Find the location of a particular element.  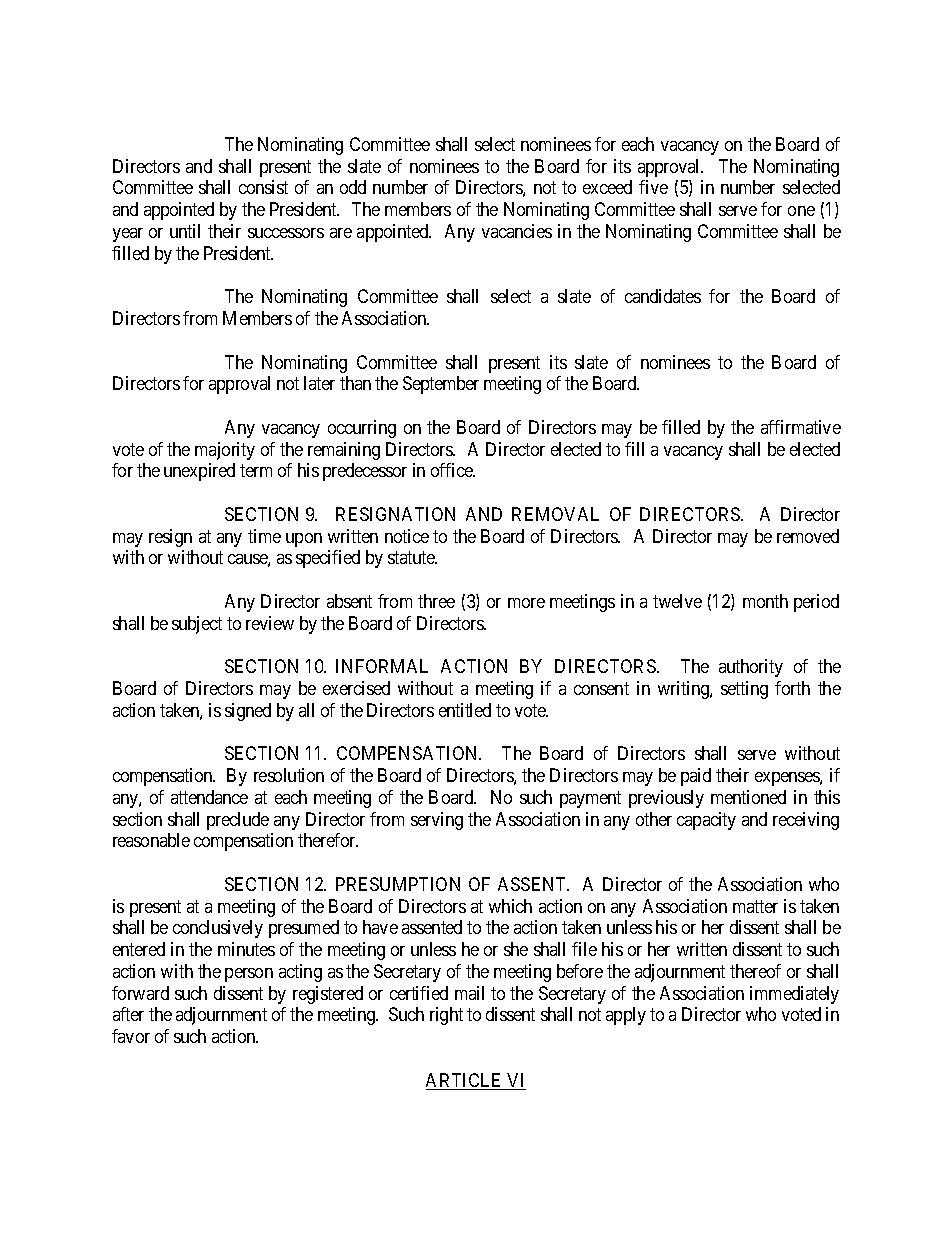

serving is located at coordinates (437, 821).
